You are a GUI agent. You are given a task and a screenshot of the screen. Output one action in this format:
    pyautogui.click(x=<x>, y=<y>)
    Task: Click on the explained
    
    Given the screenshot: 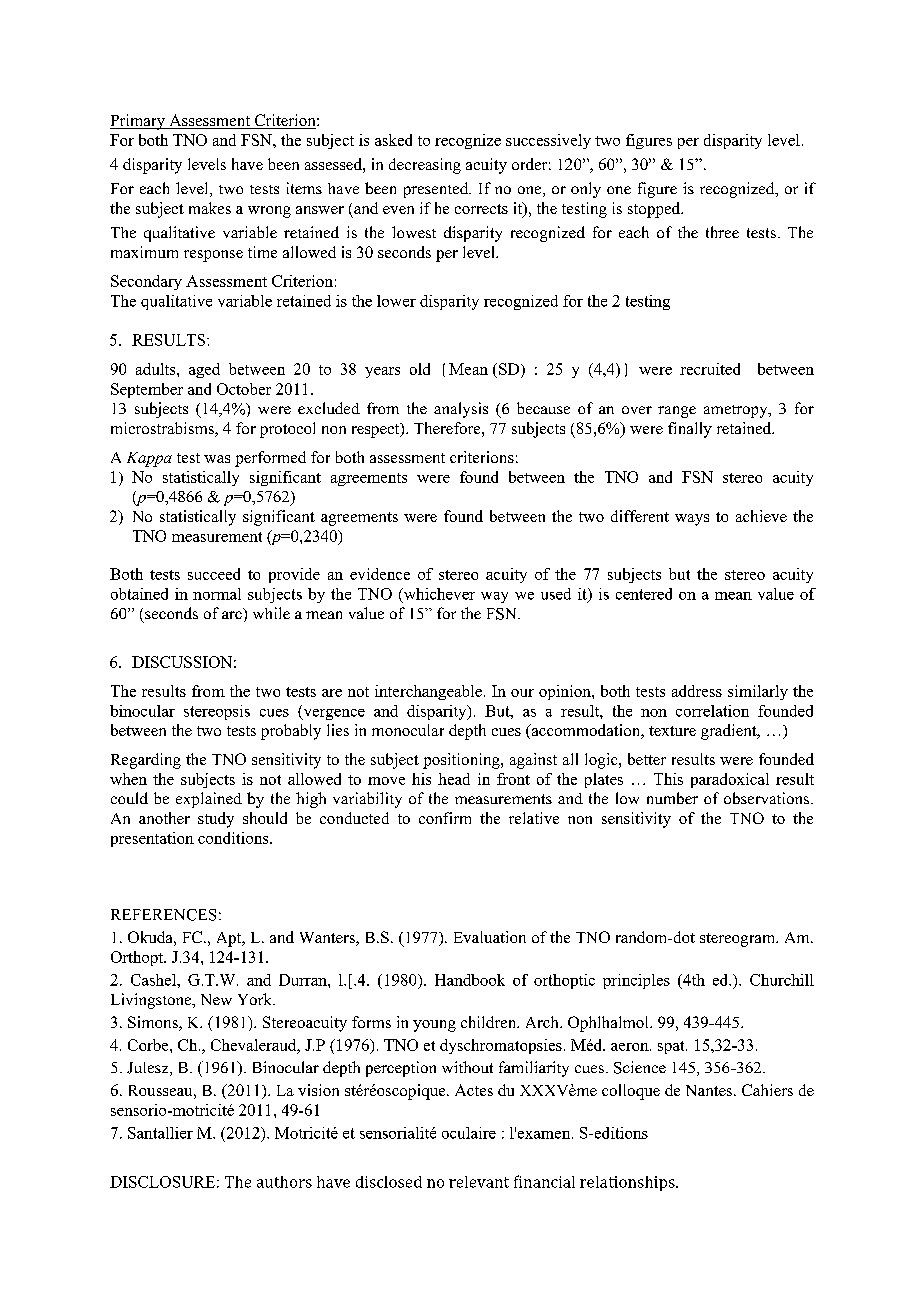 What is the action you would take?
    pyautogui.click(x=209, y=800)
